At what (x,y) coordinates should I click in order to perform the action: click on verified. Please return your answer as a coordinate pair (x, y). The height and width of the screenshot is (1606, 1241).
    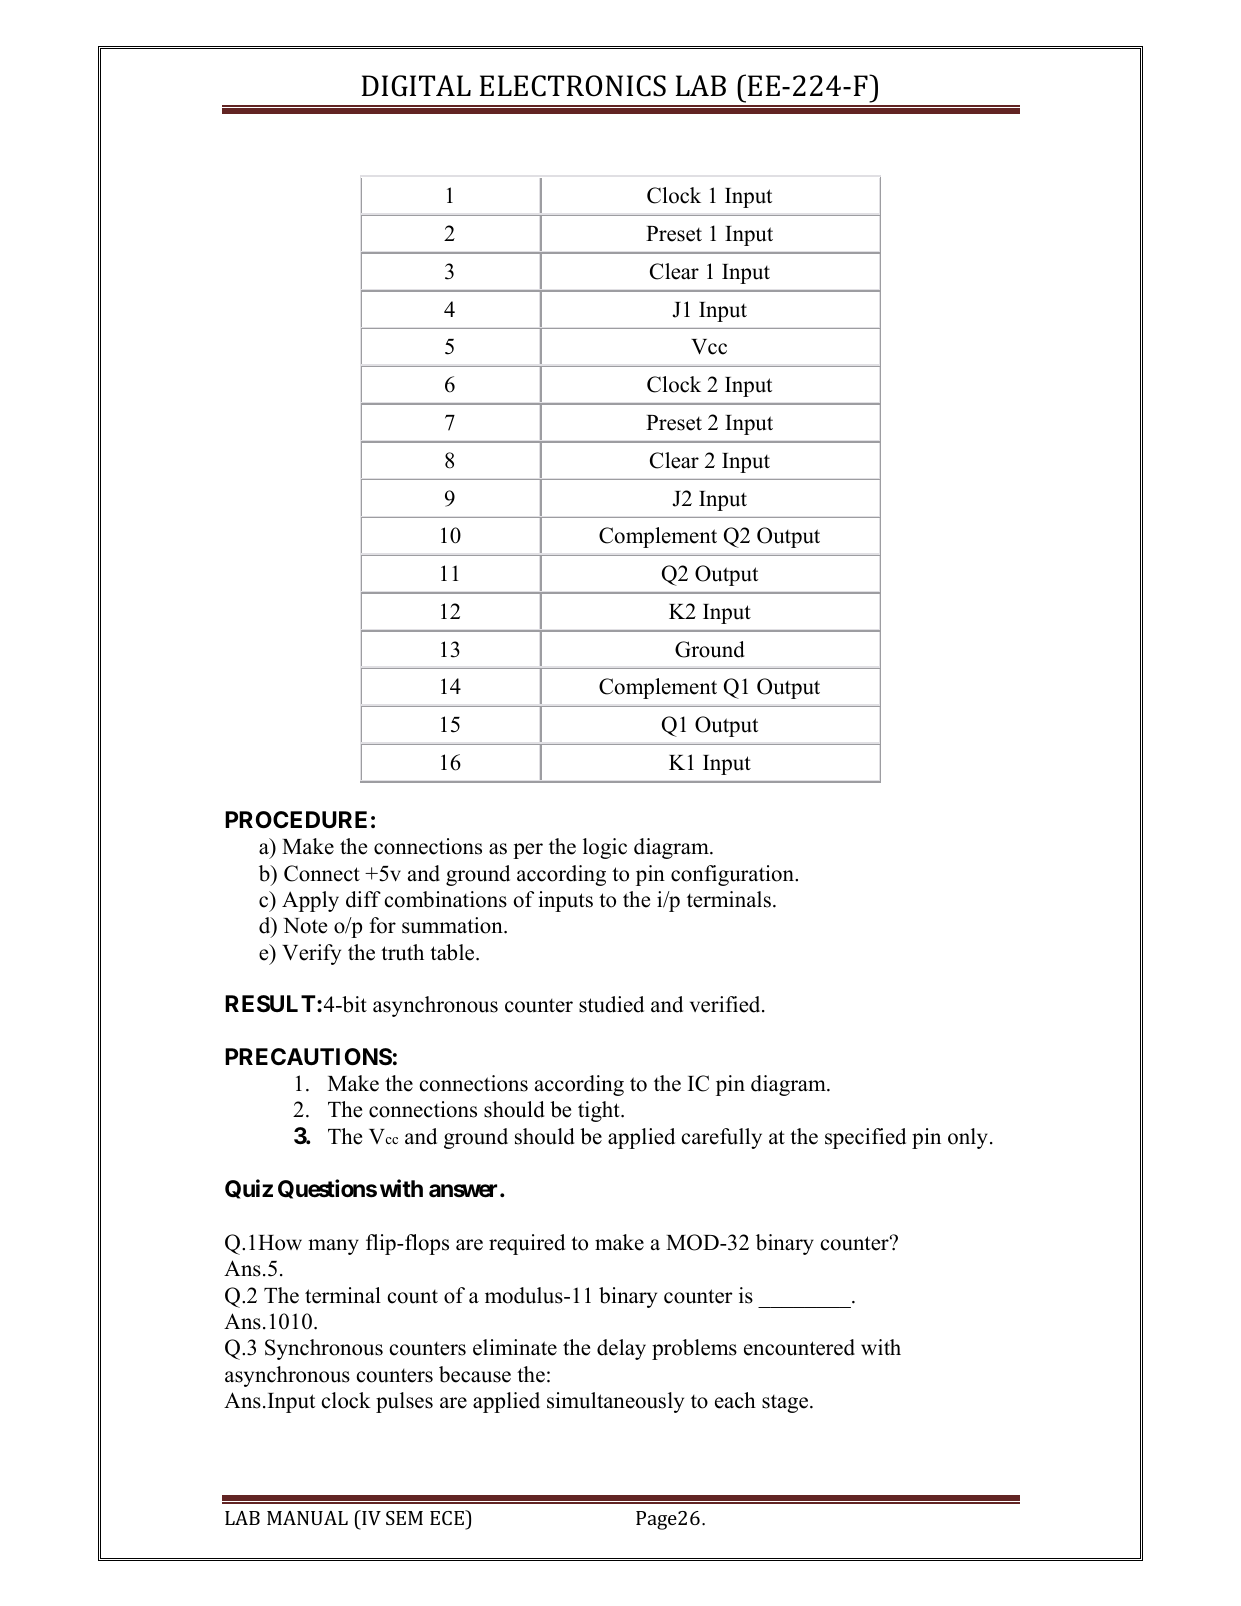
    Looking at the image, I should click on (726, 1004).
